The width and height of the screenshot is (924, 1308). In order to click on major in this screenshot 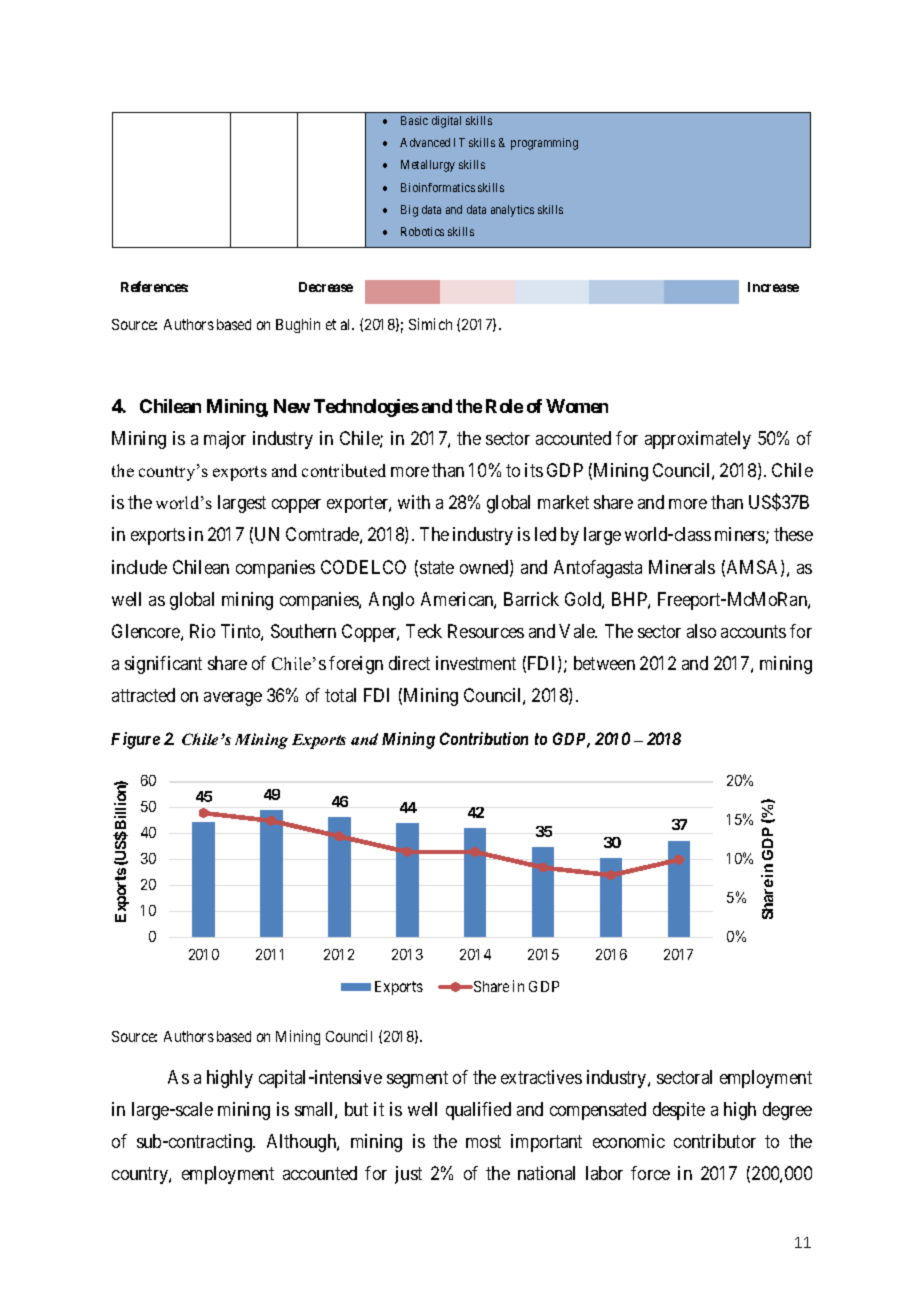, I will do `click(225, 440)`.
